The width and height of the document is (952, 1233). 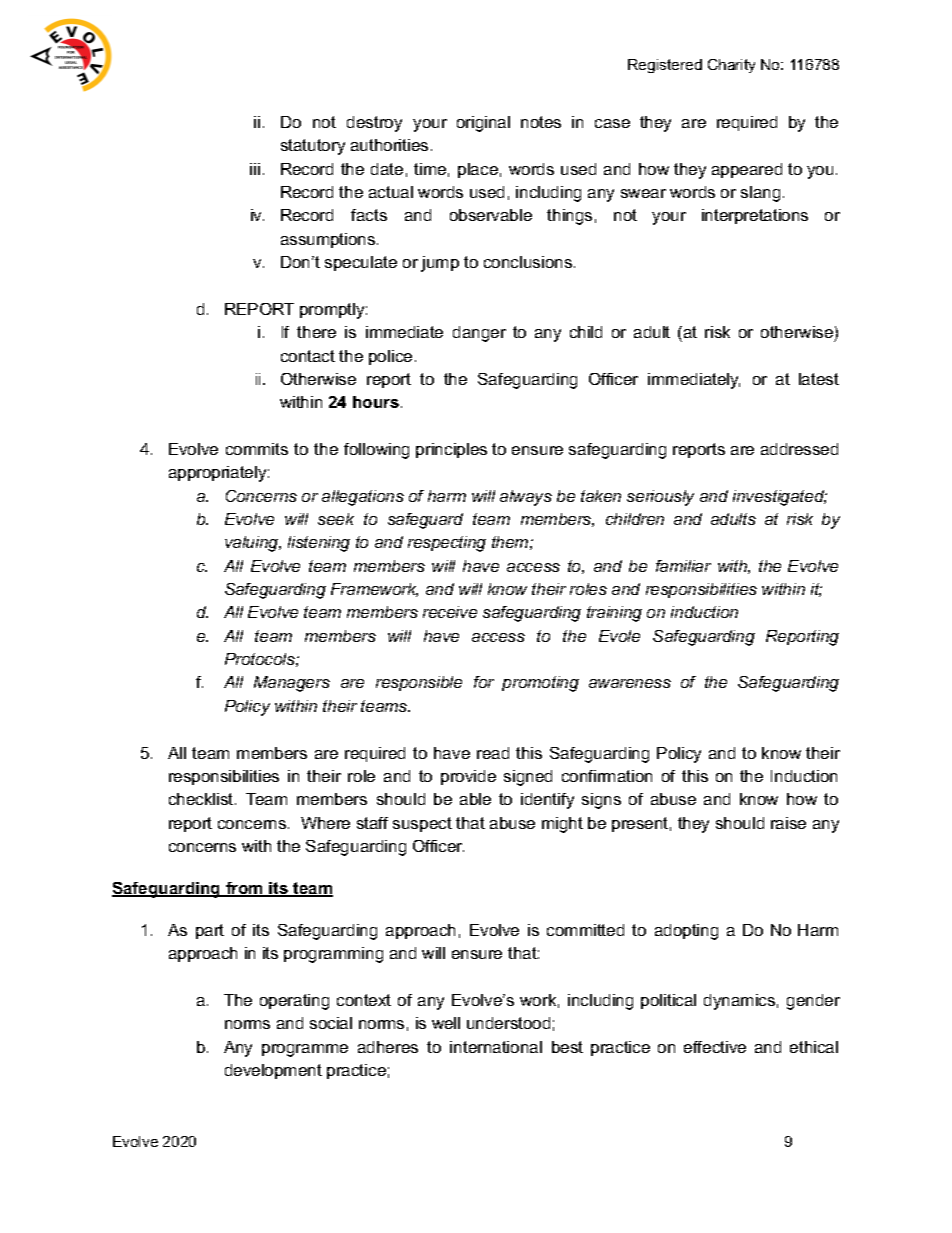 I want to click on raise, so click(x=788, y=823).
